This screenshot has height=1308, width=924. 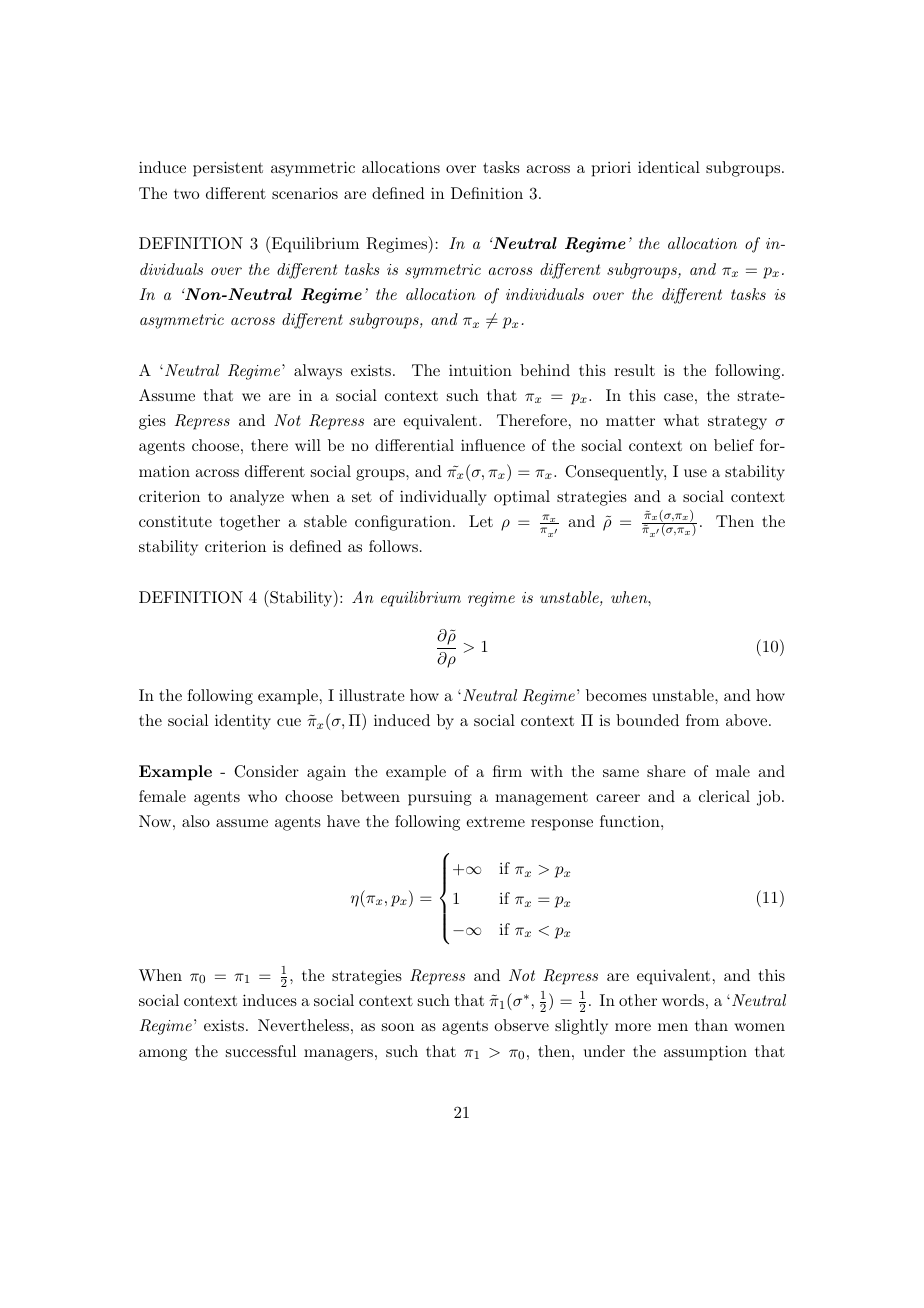 I want to click on priori, so click(x=611, y=169).
